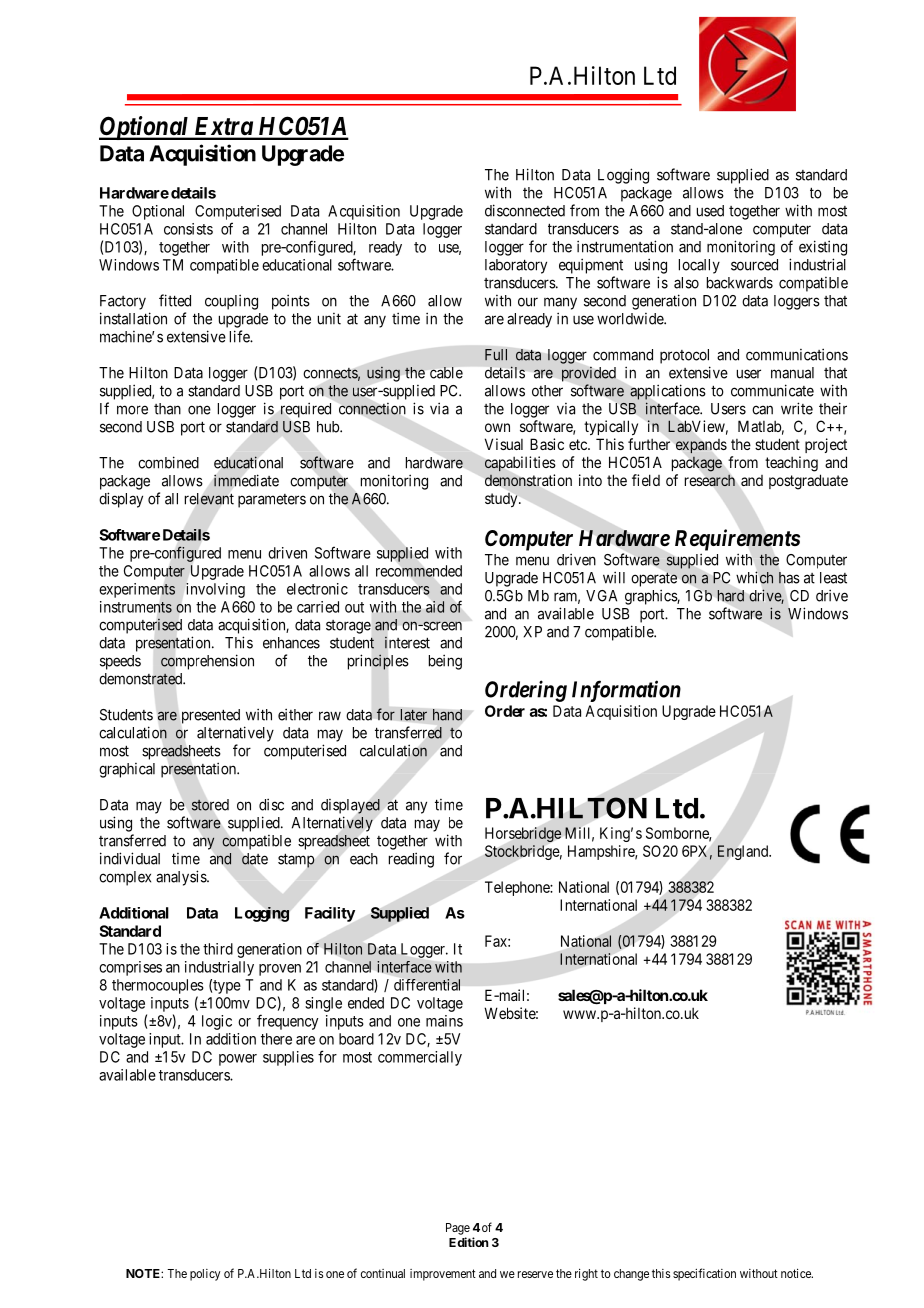  I want to click on England, so click(744, 852).
